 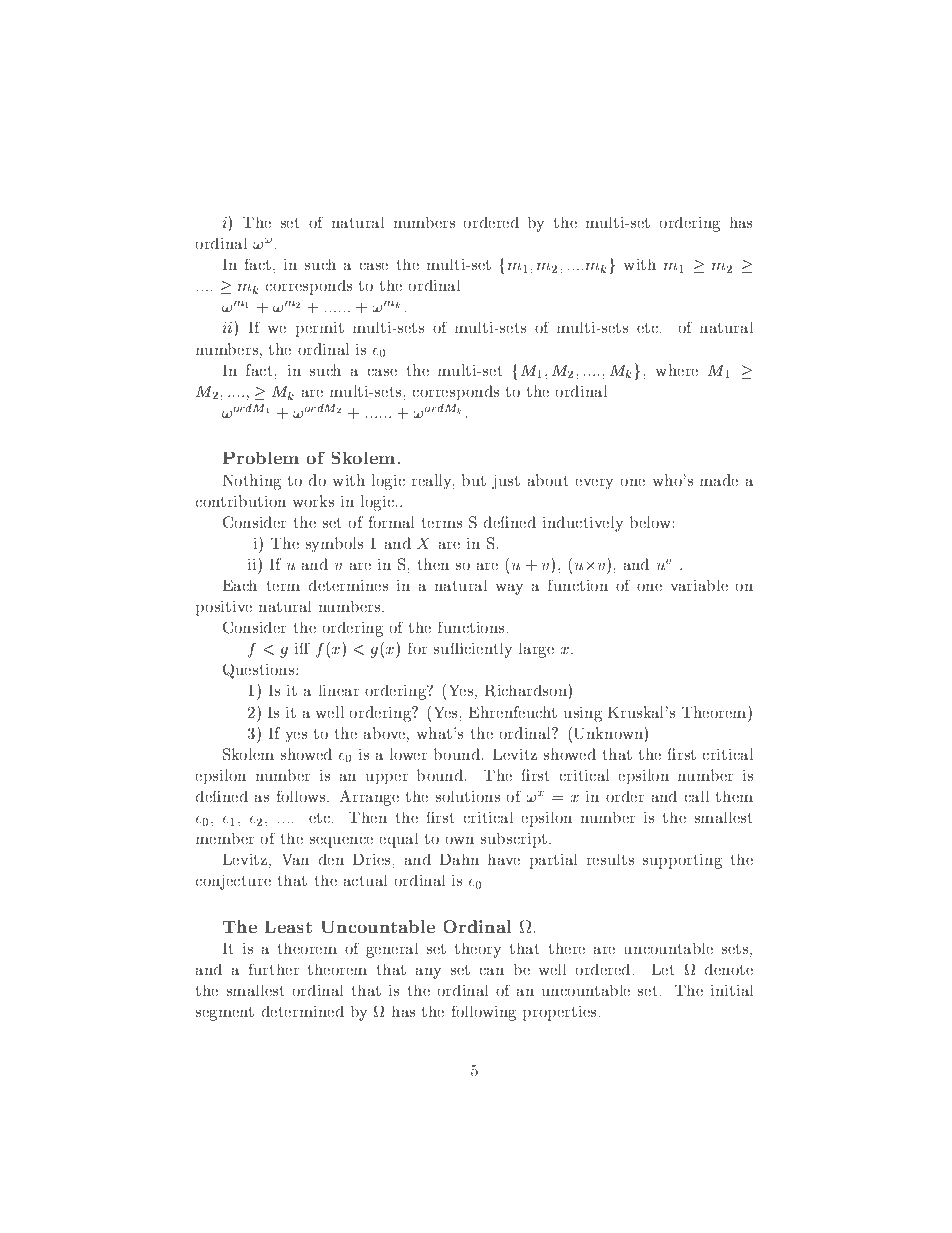 What do you see at coordinates (240, 585) in the screenshot?
I see `Each` at bounding box center [240, 585].
